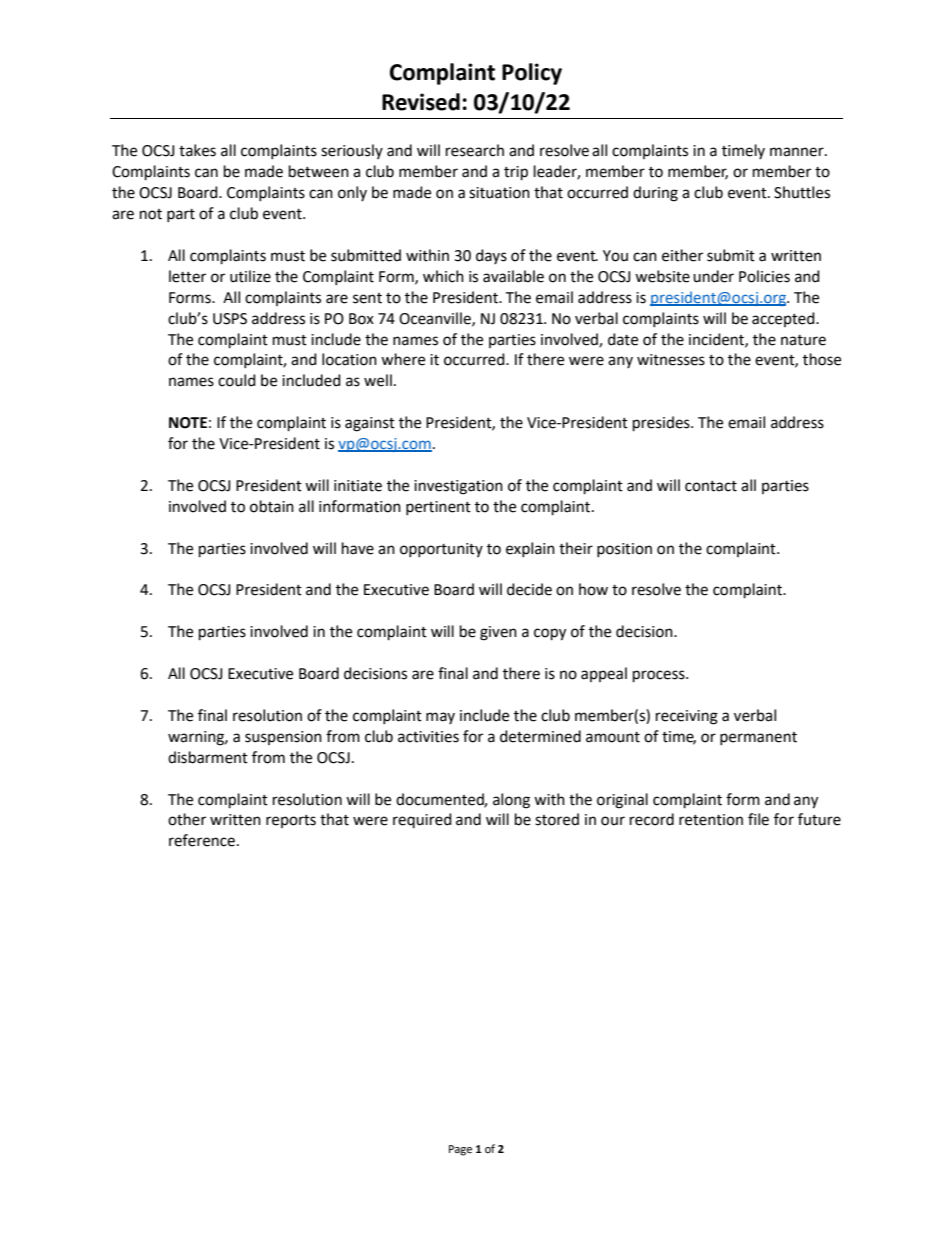 This image has height=1233, width=952. I want to click on takes, so click(197, 150).
